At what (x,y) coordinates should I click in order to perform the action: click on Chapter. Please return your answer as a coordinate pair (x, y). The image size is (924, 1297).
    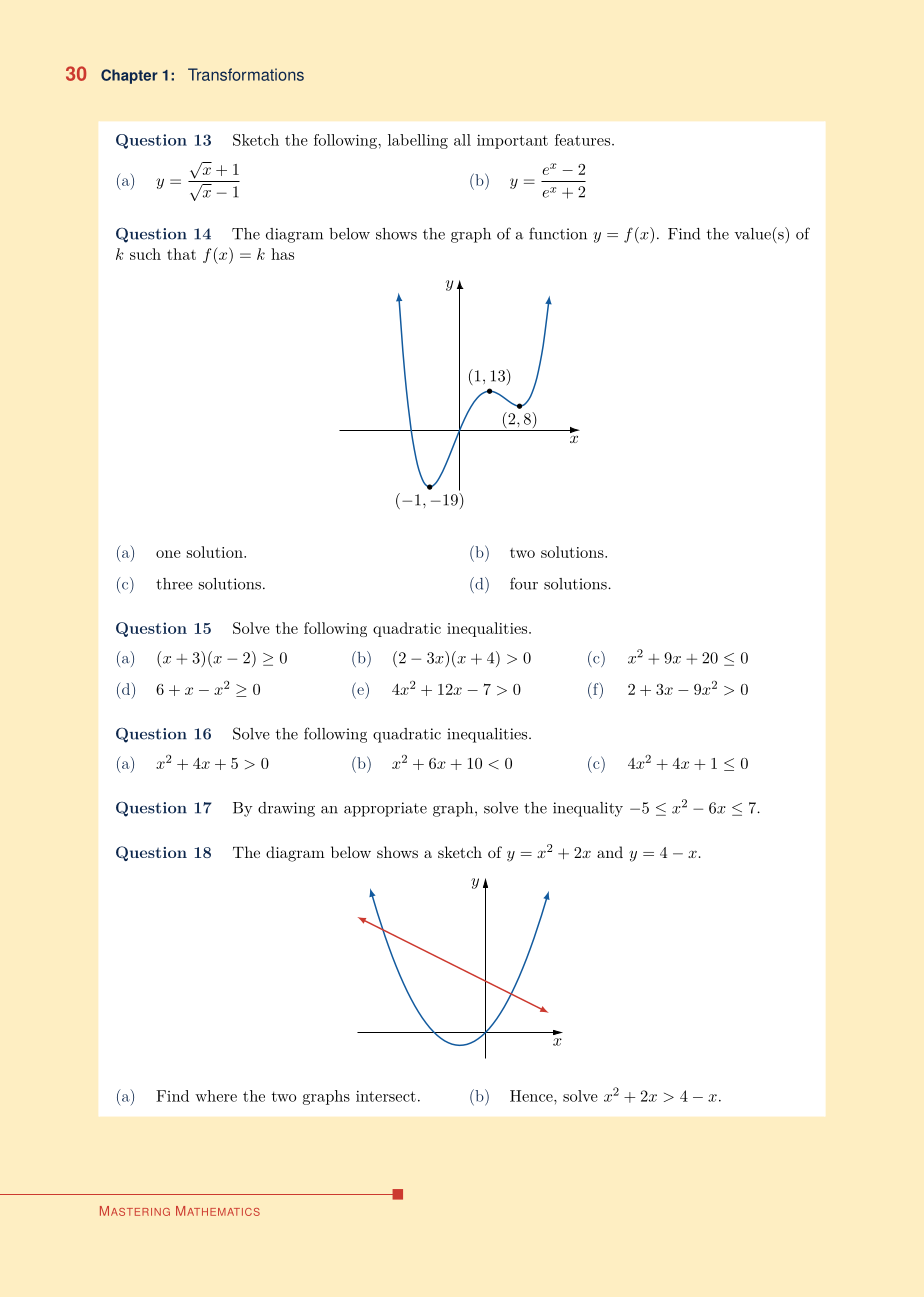
    Looking at the image, I should click on (129, 76).
